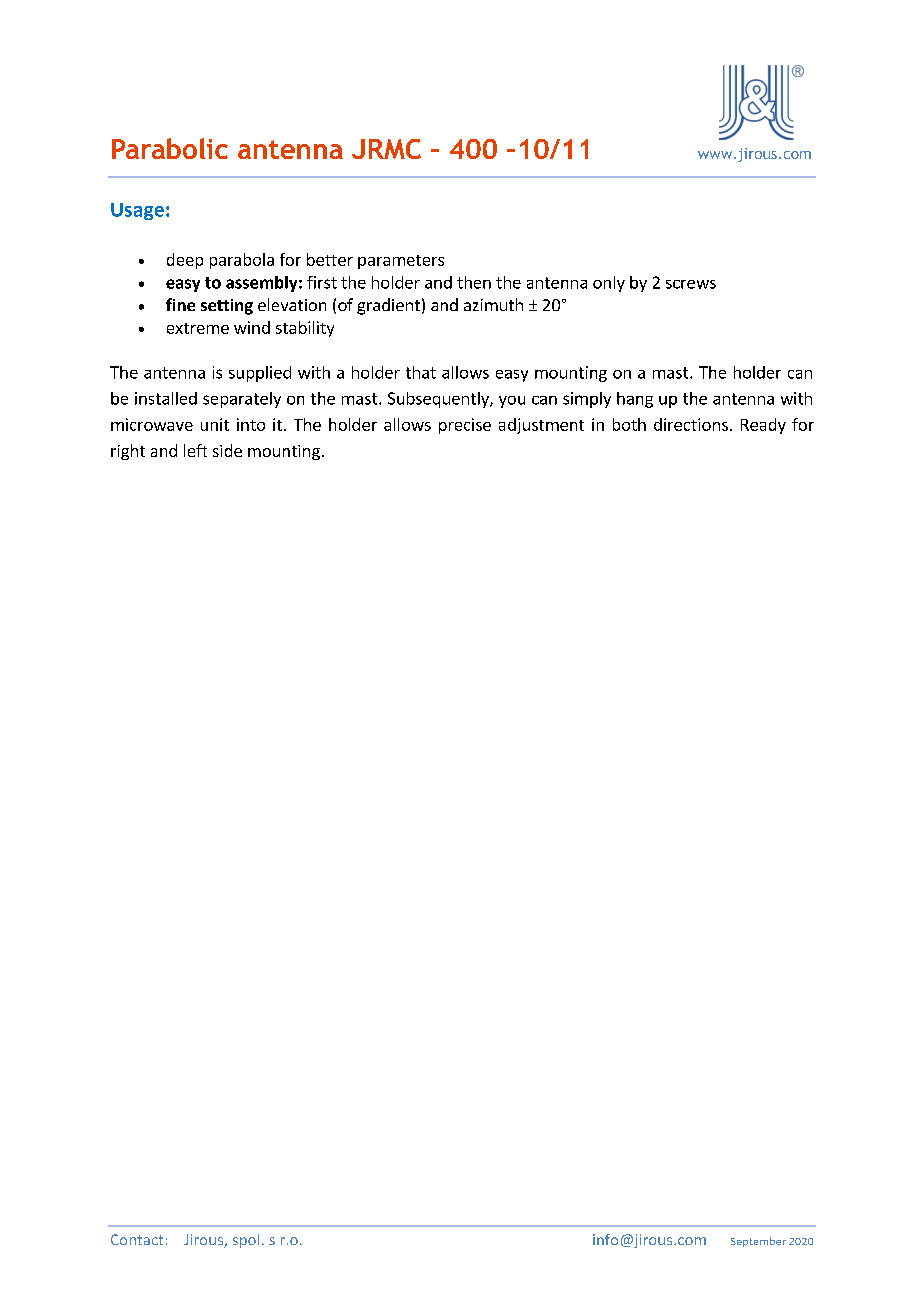 Image resolution: width=924 pixels, height=1308 pixels. I want to click on Parabolic, so click(170, 148).
